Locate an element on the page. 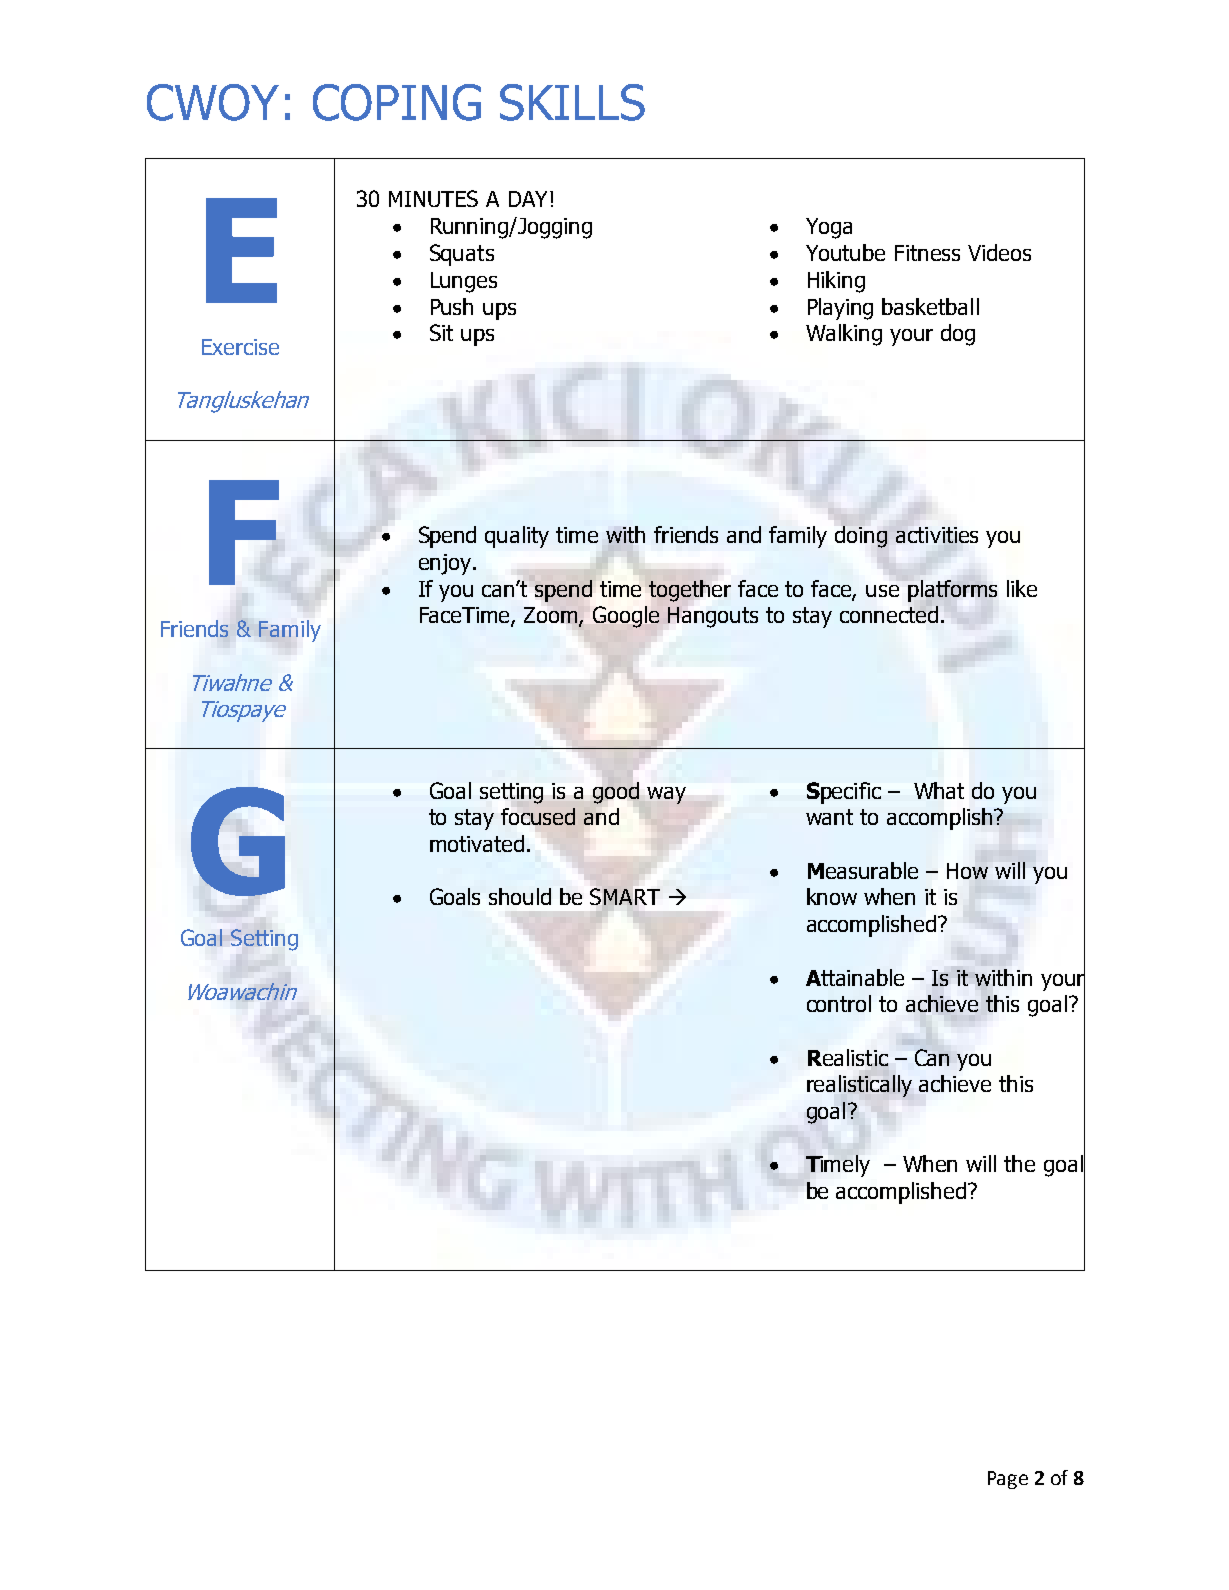  Google is located at coordinates (626, 617).
